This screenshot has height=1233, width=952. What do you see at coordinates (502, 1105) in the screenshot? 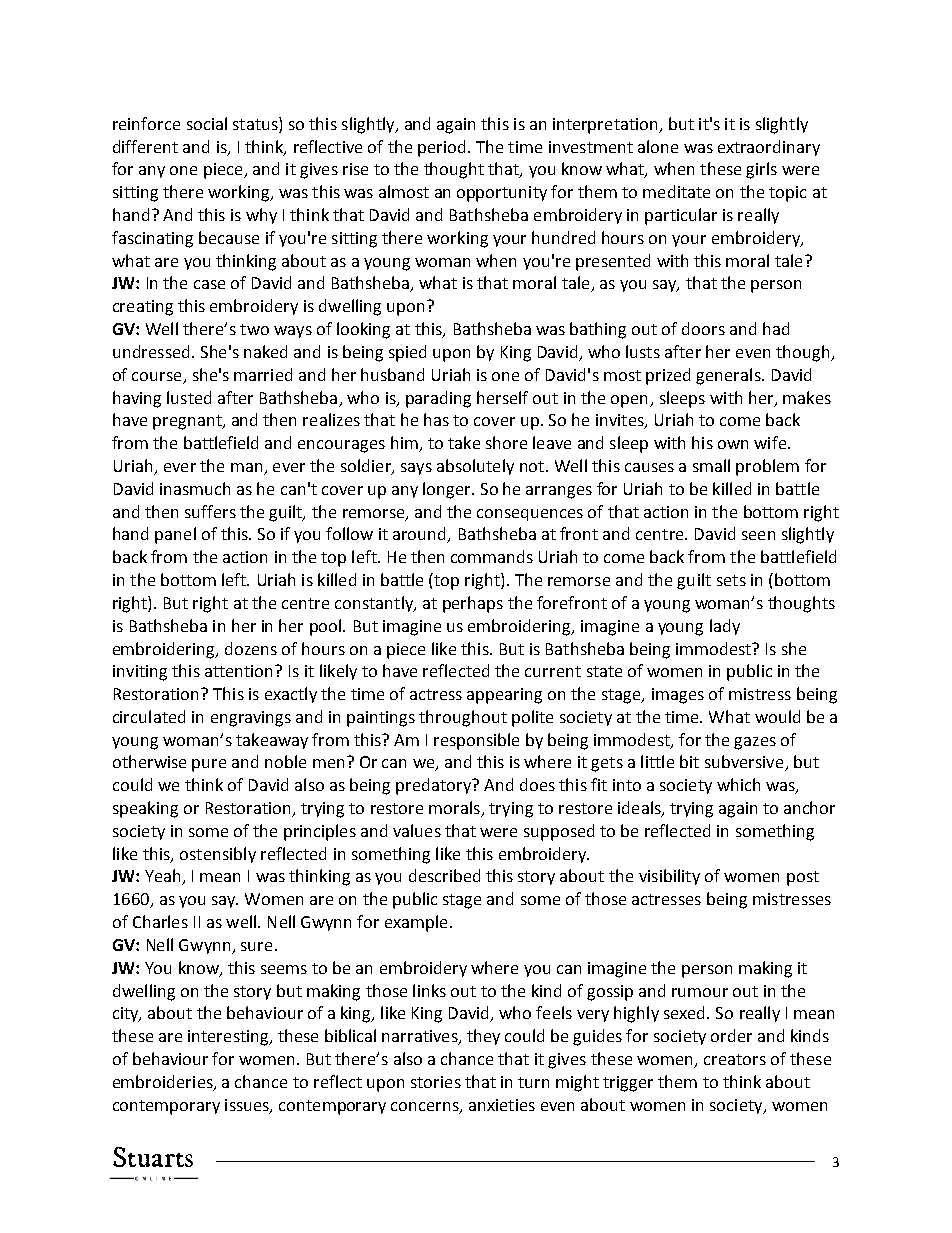
I see `anxieties` at bounding box center [502, 1105].
